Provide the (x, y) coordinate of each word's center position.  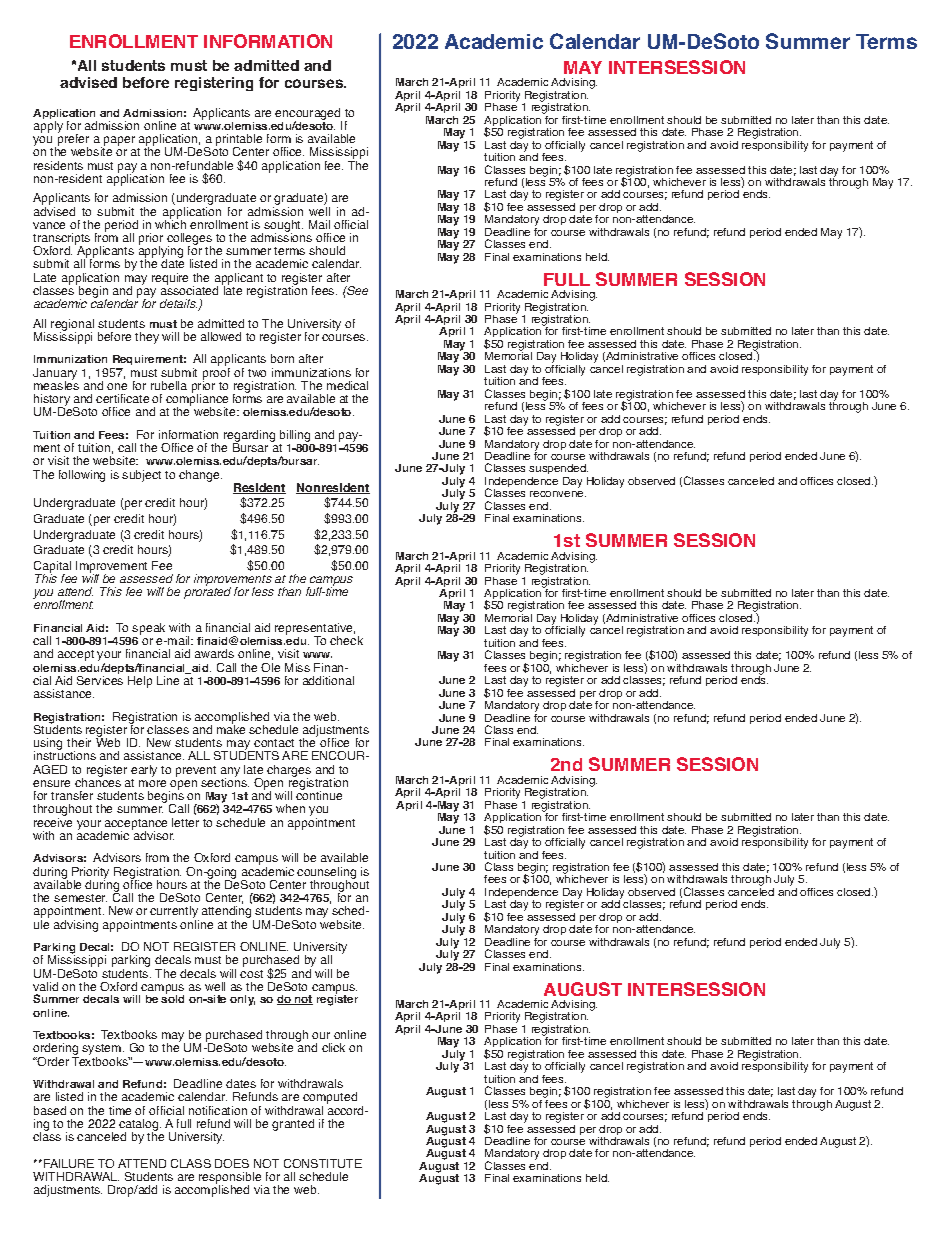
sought (282, 227)
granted (293, 1125)
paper (119, 142)
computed (330, 1099)
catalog (140, 1126)
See (356, 290)
